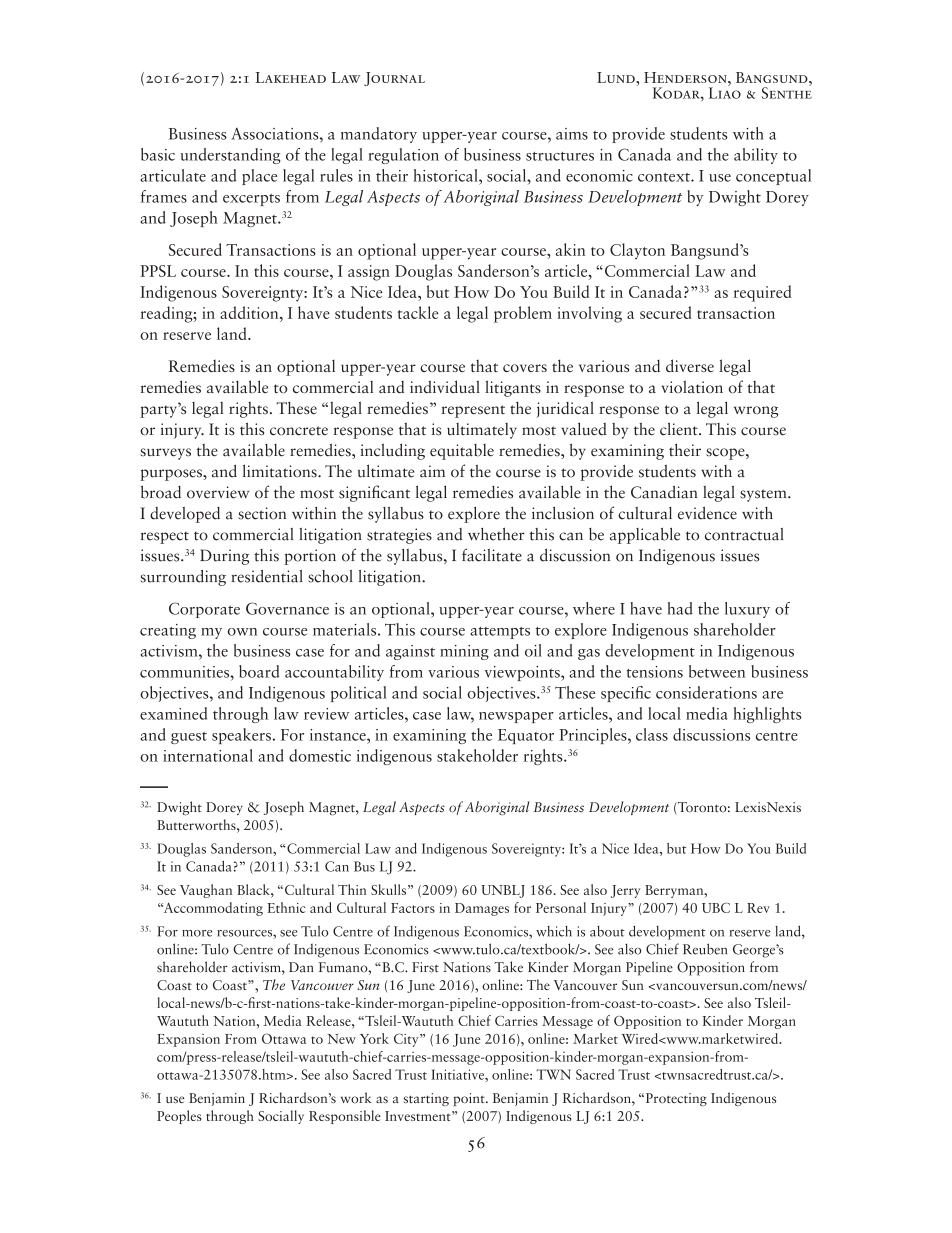  Describe the element at coordinates (204, 610) in the screenshot. I see `Corporate` at that location.
